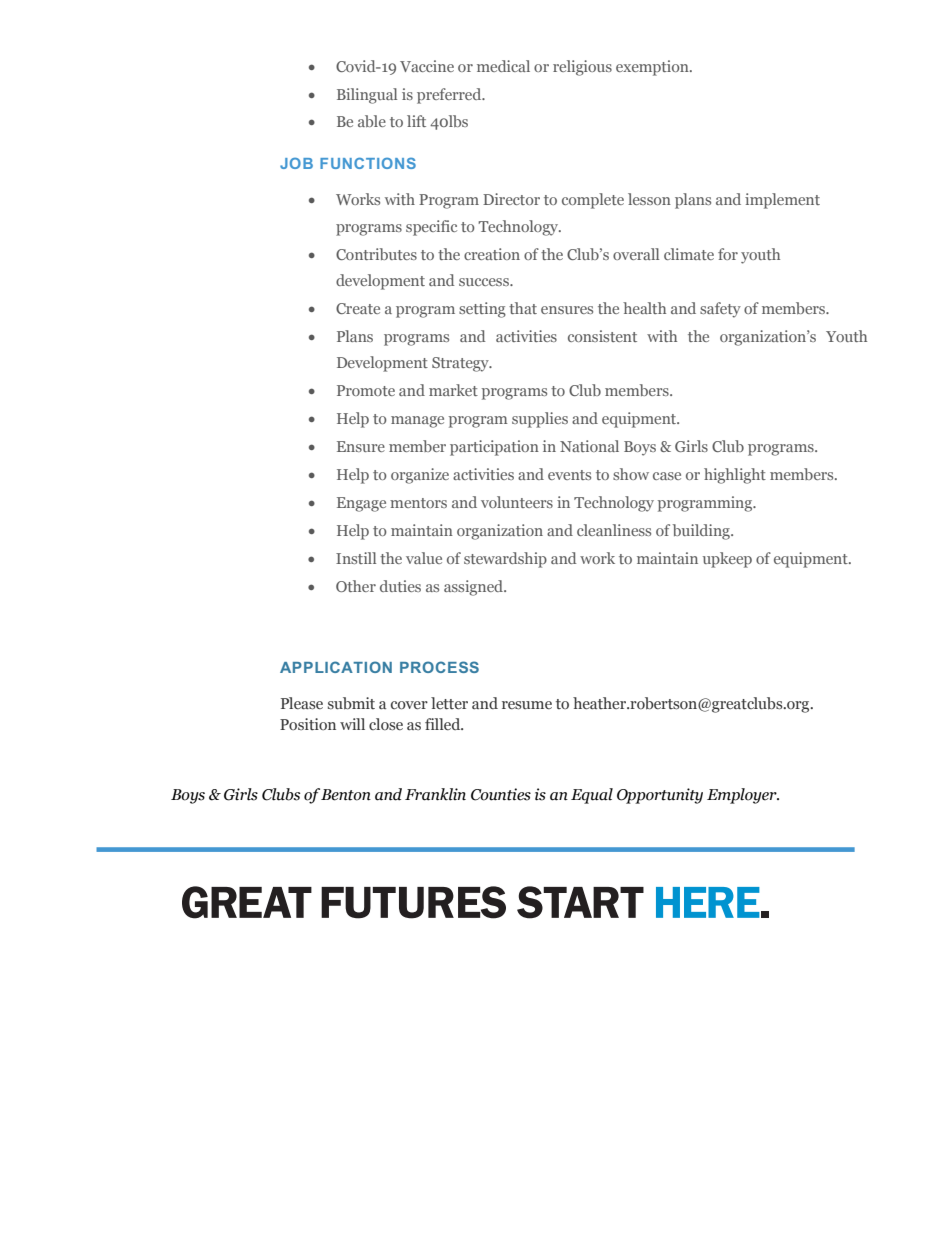 Image resolution: width=952 pixels, height=1233 pixels. Describe the element at coordinates (346, 795) in the screenshot. I see `Benton` at that location.
